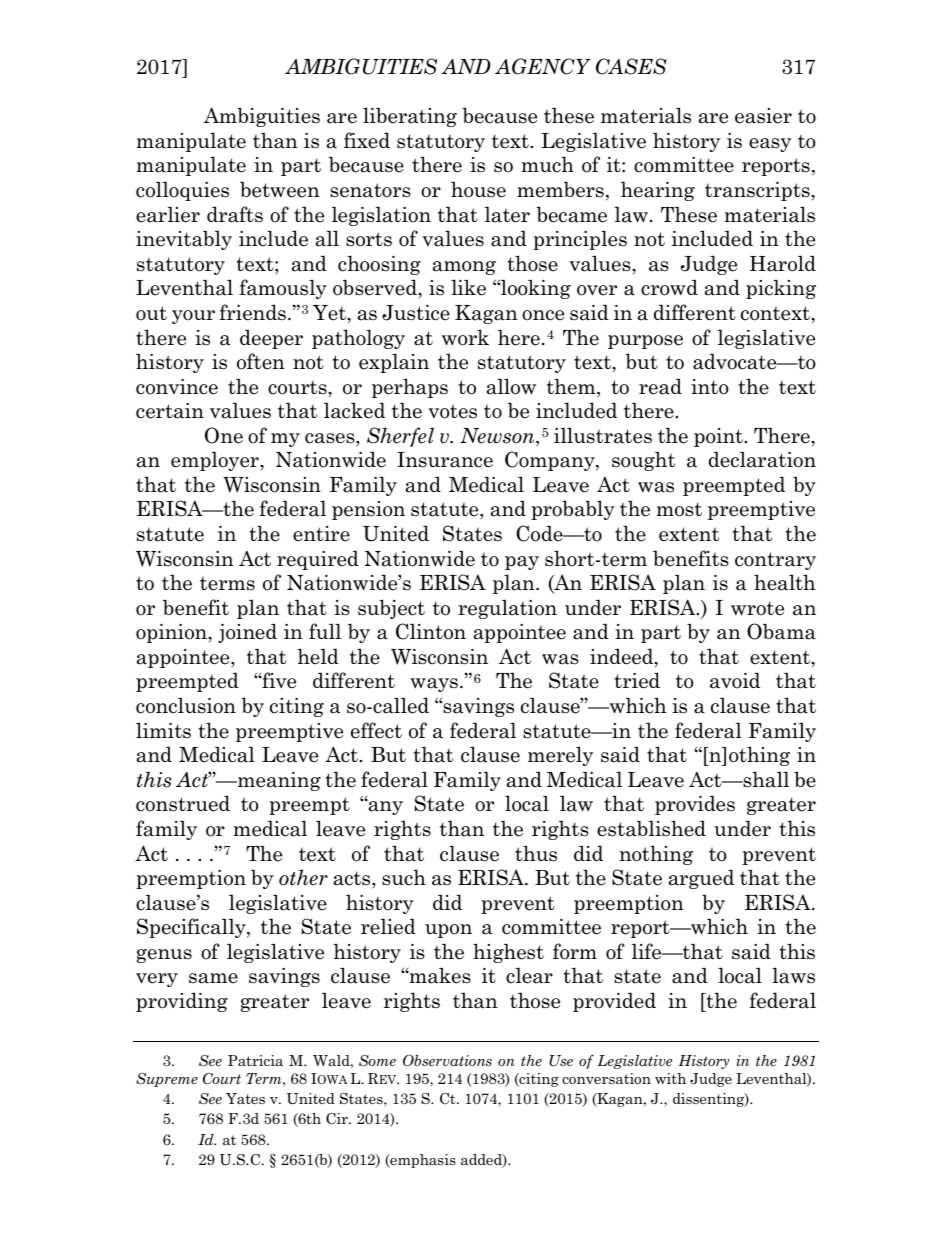 The image size is (952, 1259). What do you see at coordinates (182, 191) in the screenshot?
I see `colloquies` at bounding box center [182, 191].
